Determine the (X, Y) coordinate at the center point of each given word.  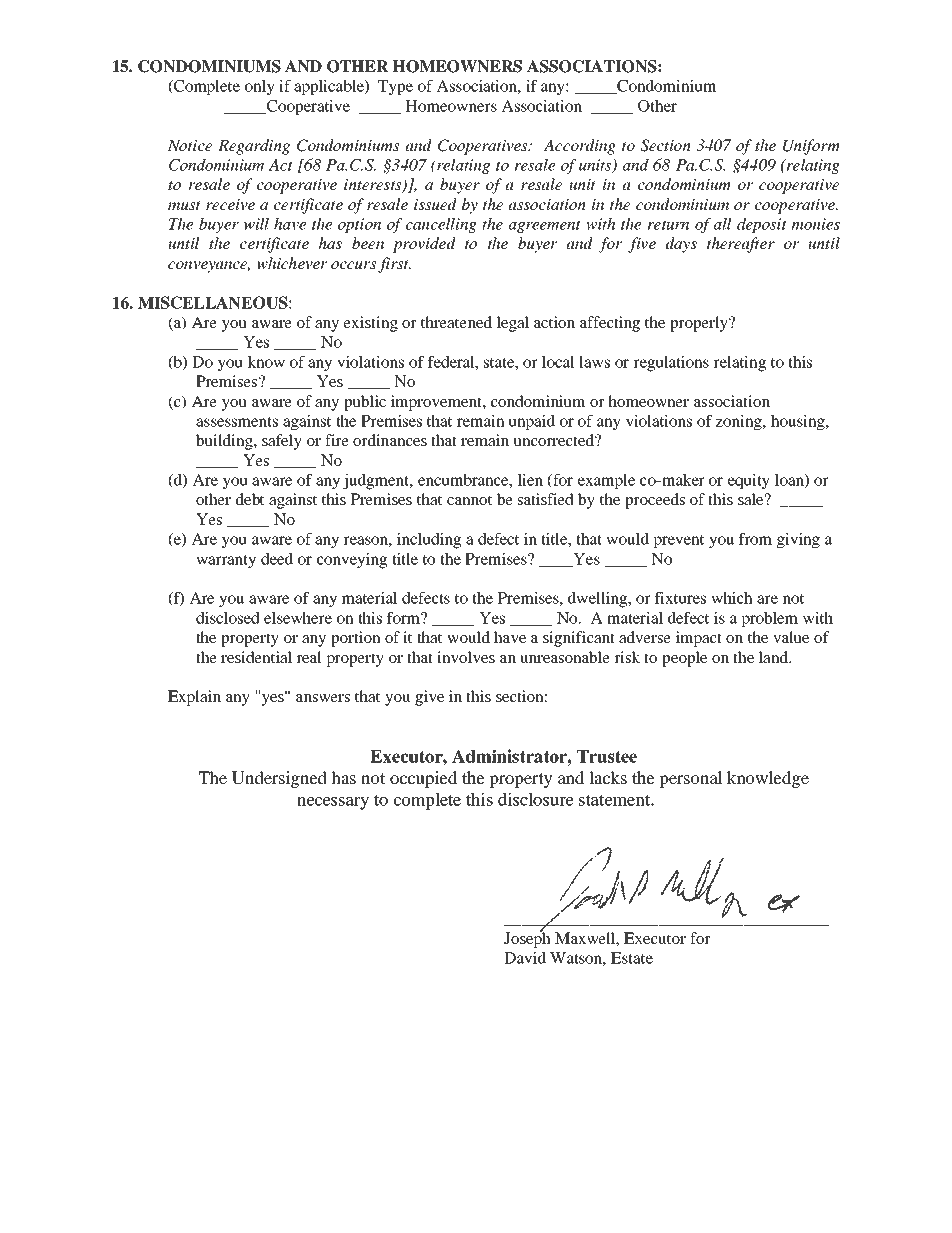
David (525, 958)
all (722, 224)
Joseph (527, 939)
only (260, 88)
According (579, 147)
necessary (333, 803)
